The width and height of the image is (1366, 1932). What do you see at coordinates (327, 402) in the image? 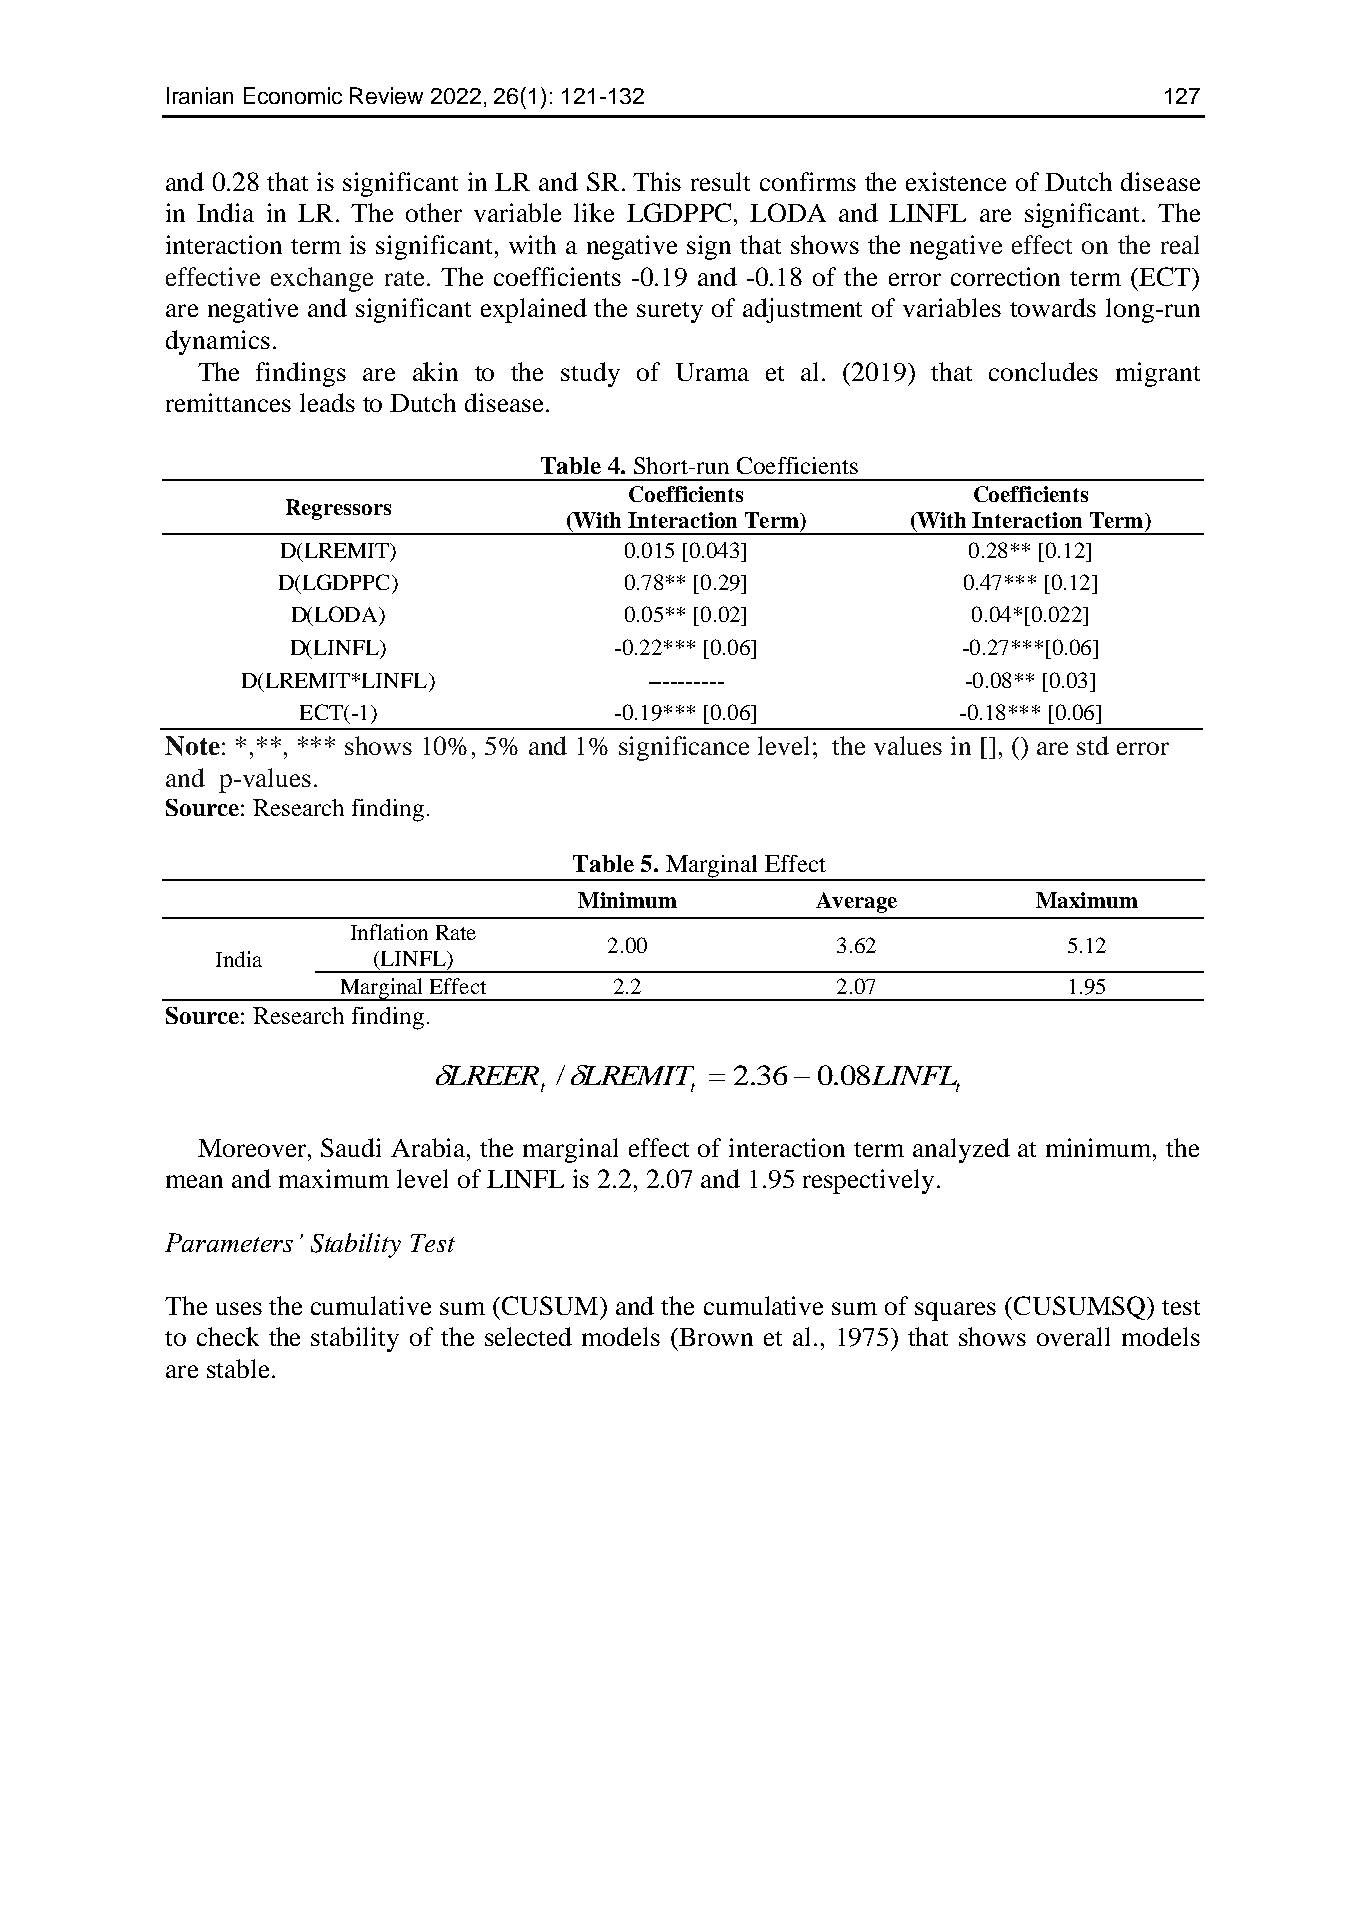
I see `leads` at bounding box center [327, 402].
